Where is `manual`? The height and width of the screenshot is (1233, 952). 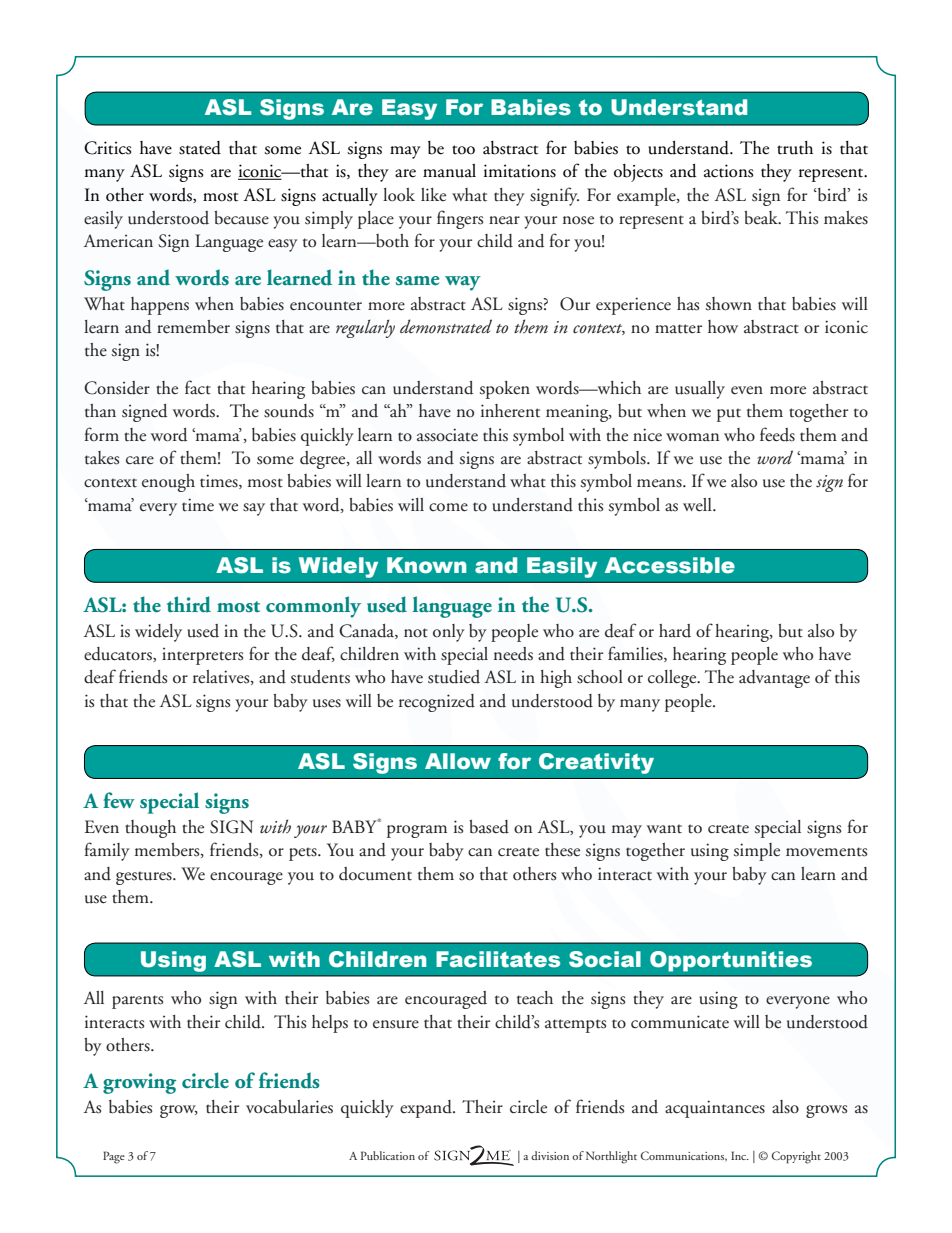 manual is located at coordinates (449, 171).
